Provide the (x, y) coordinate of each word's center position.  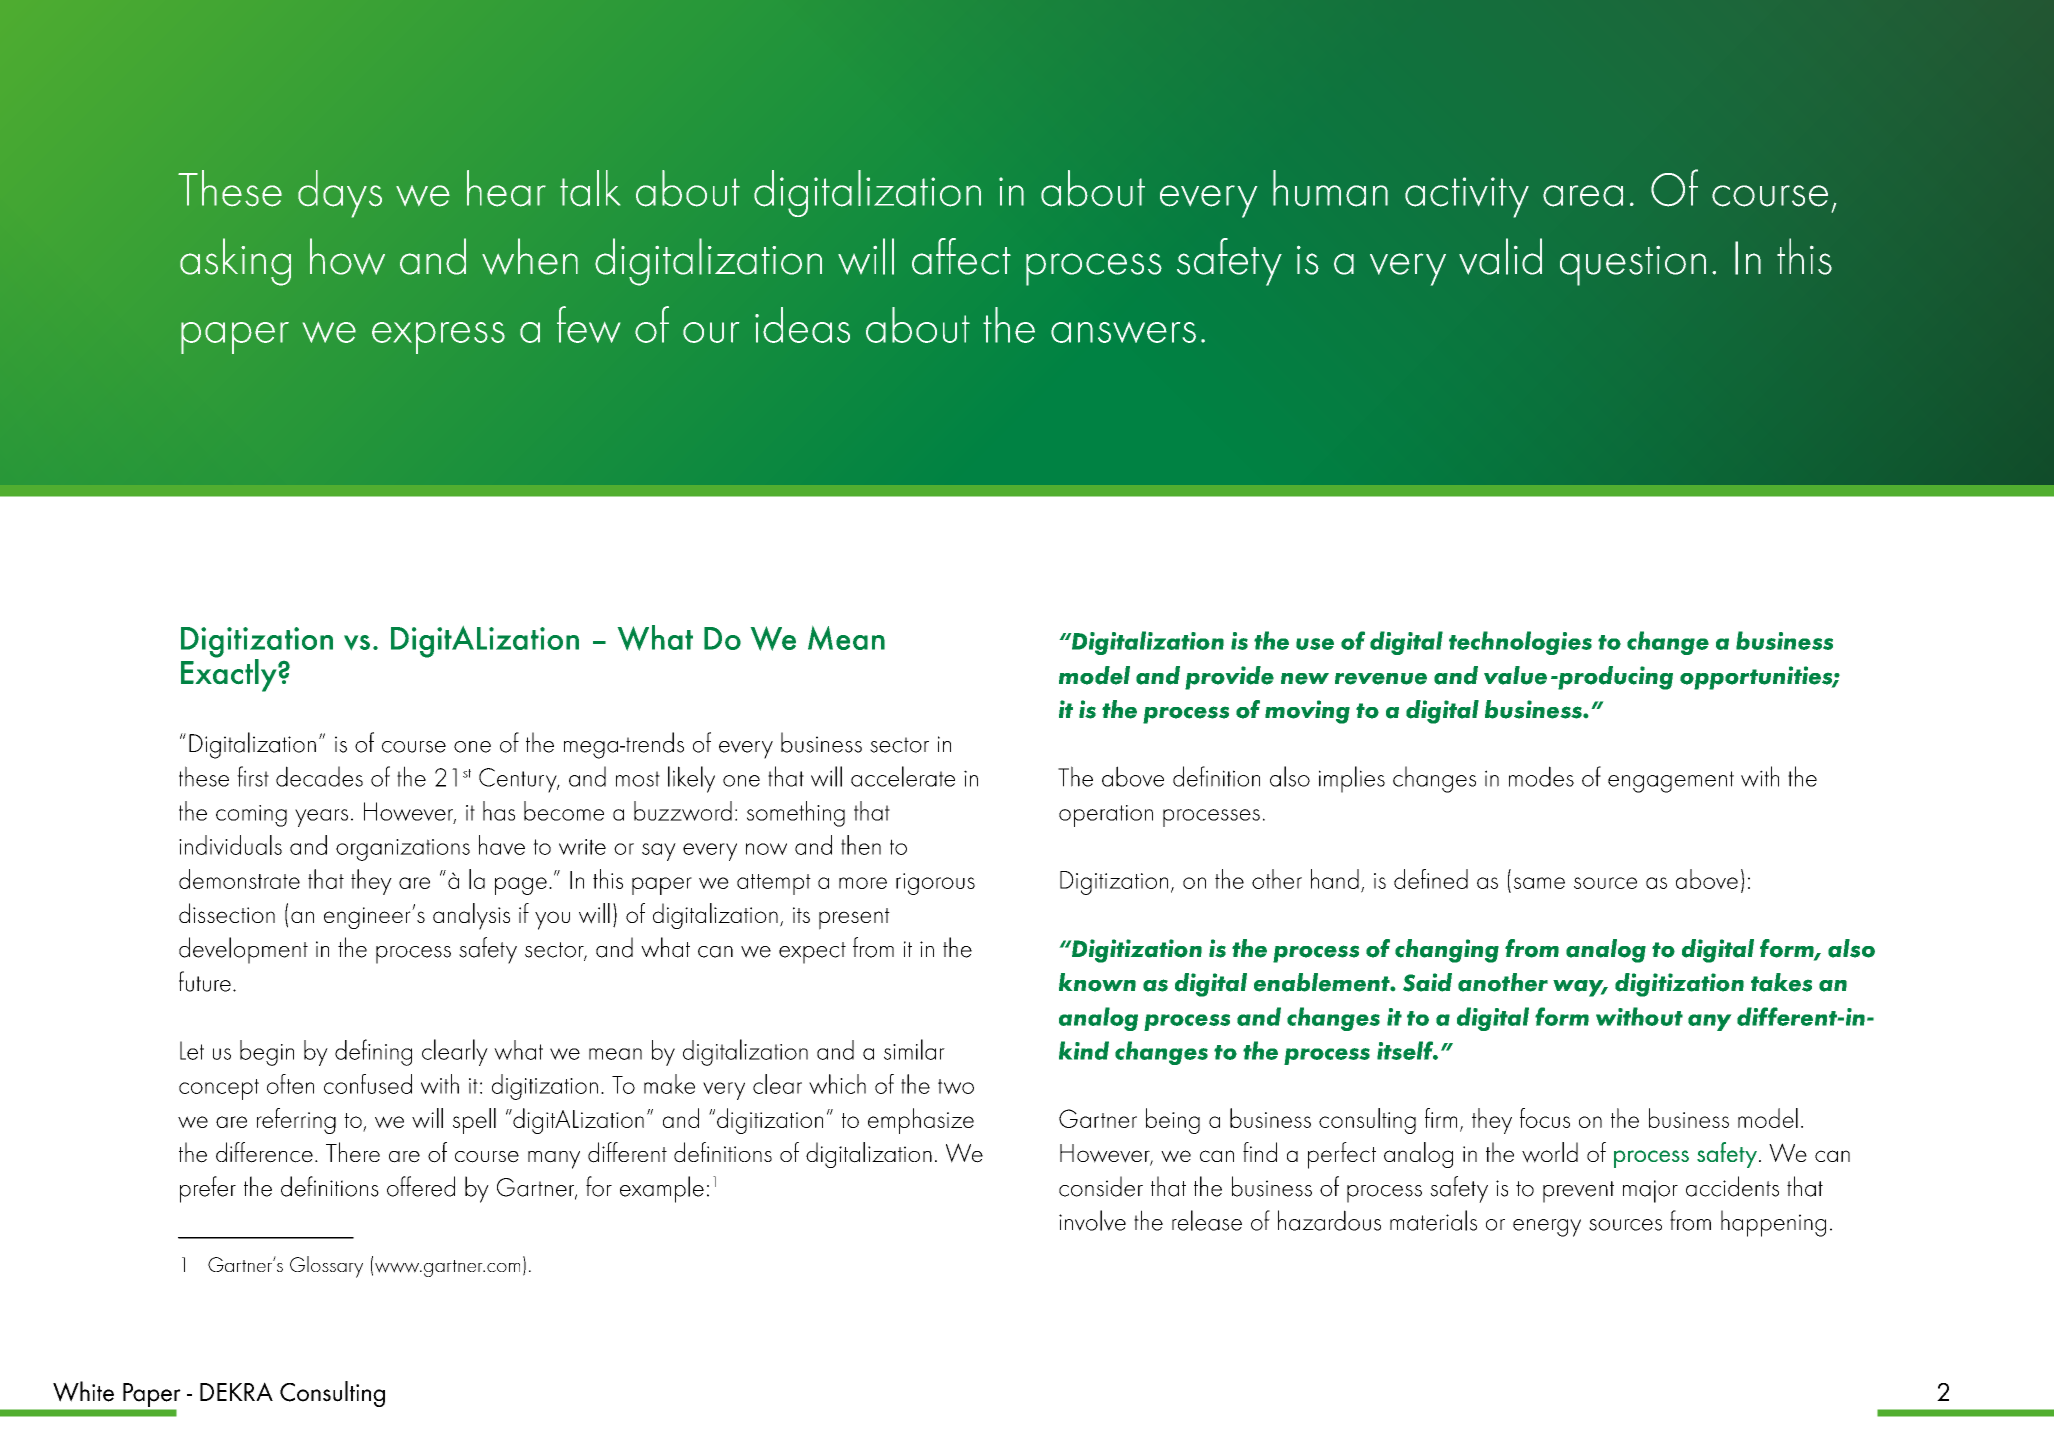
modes (1541, 776)
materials (1433, 1220)
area (1583, 196)
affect (961, 256)
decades (319, 776)
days (340, 194)
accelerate (903, 776)
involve (1092, 1220)
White (83, 1391)
